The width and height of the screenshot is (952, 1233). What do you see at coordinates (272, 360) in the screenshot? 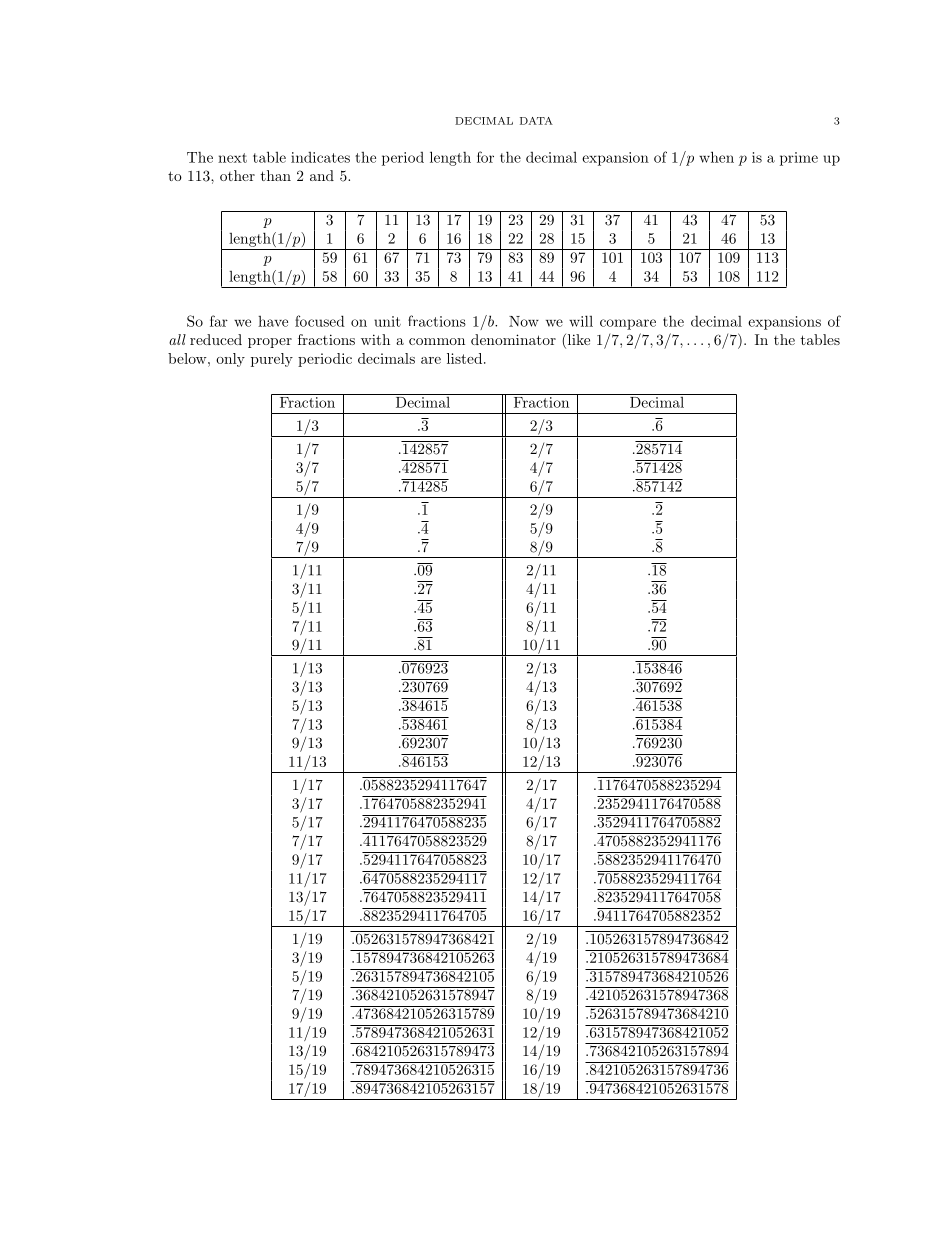
I see `purely` at bounding box center [272, 360].
